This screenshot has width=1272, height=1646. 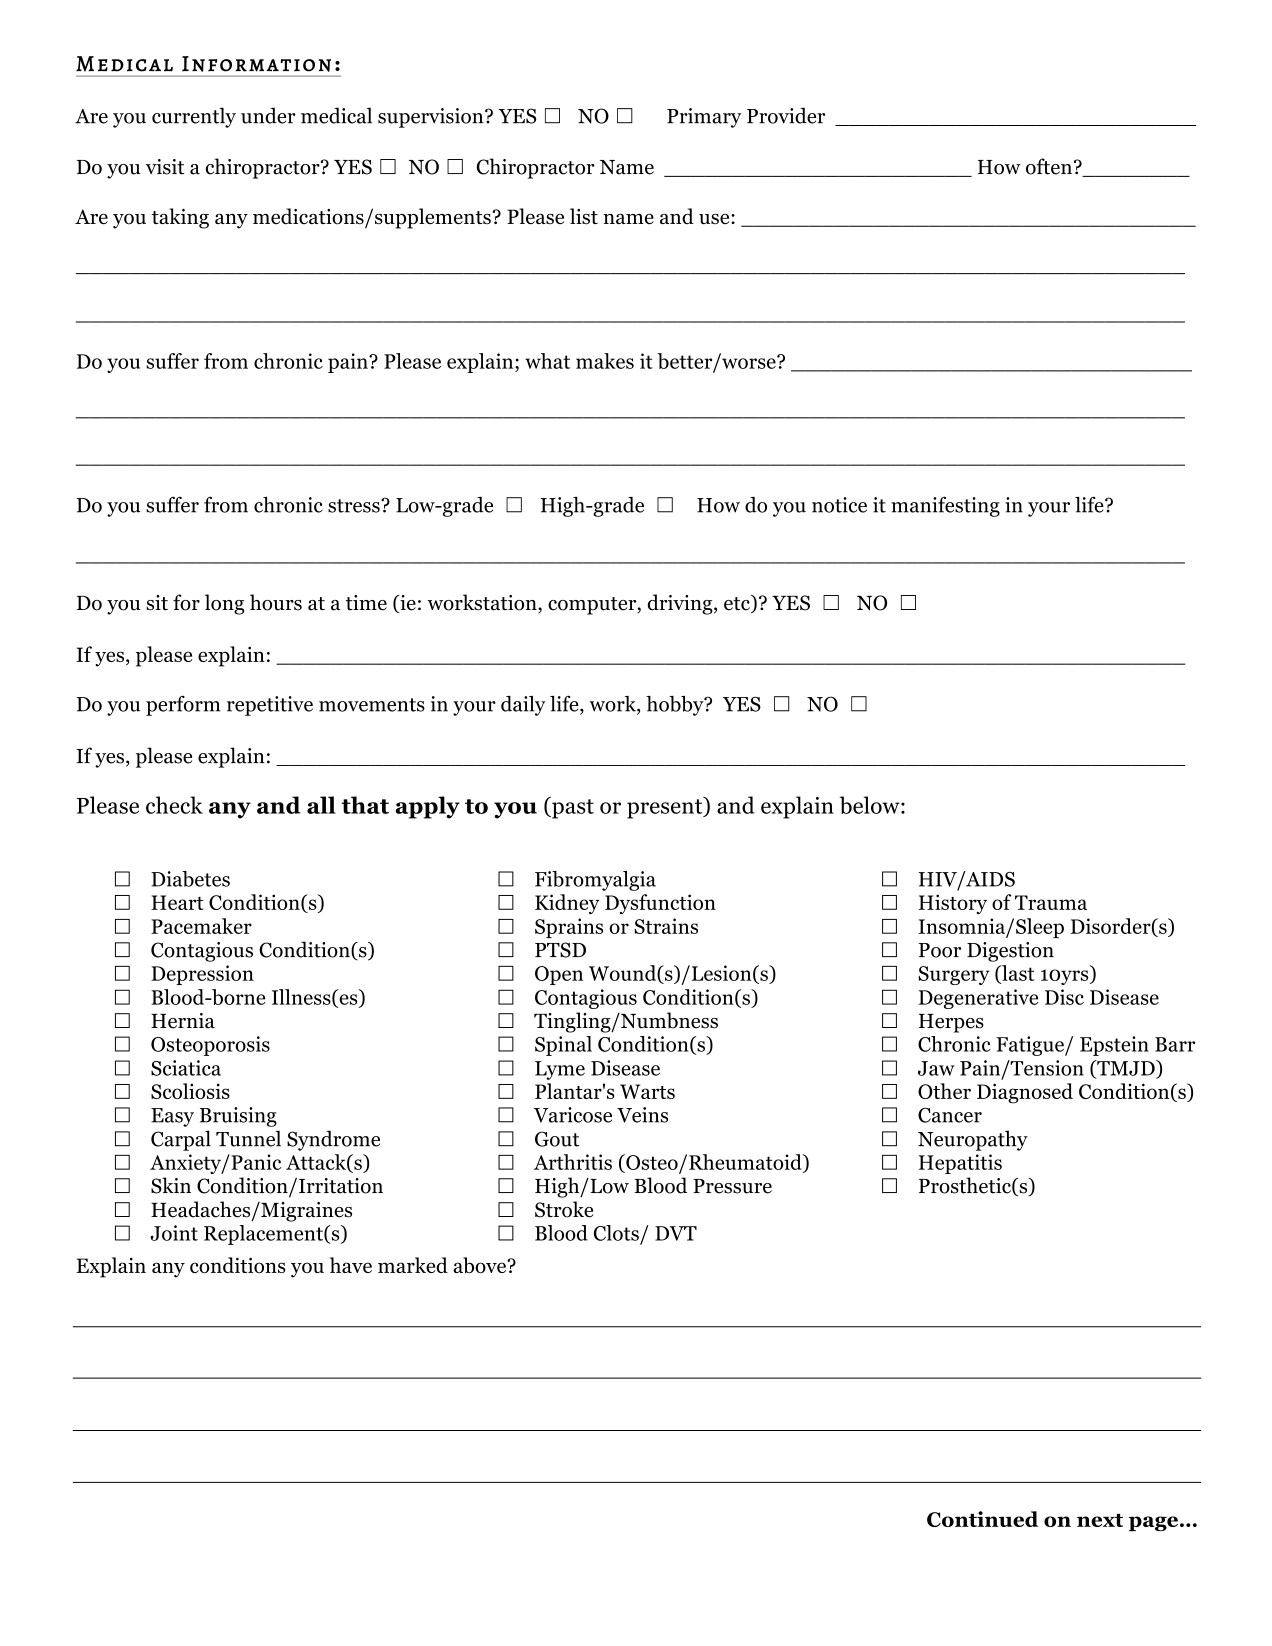 What do you see at coordinates (413, 1265) in the screenshot?
I see `marked` at bounding box center [413, 1265].
